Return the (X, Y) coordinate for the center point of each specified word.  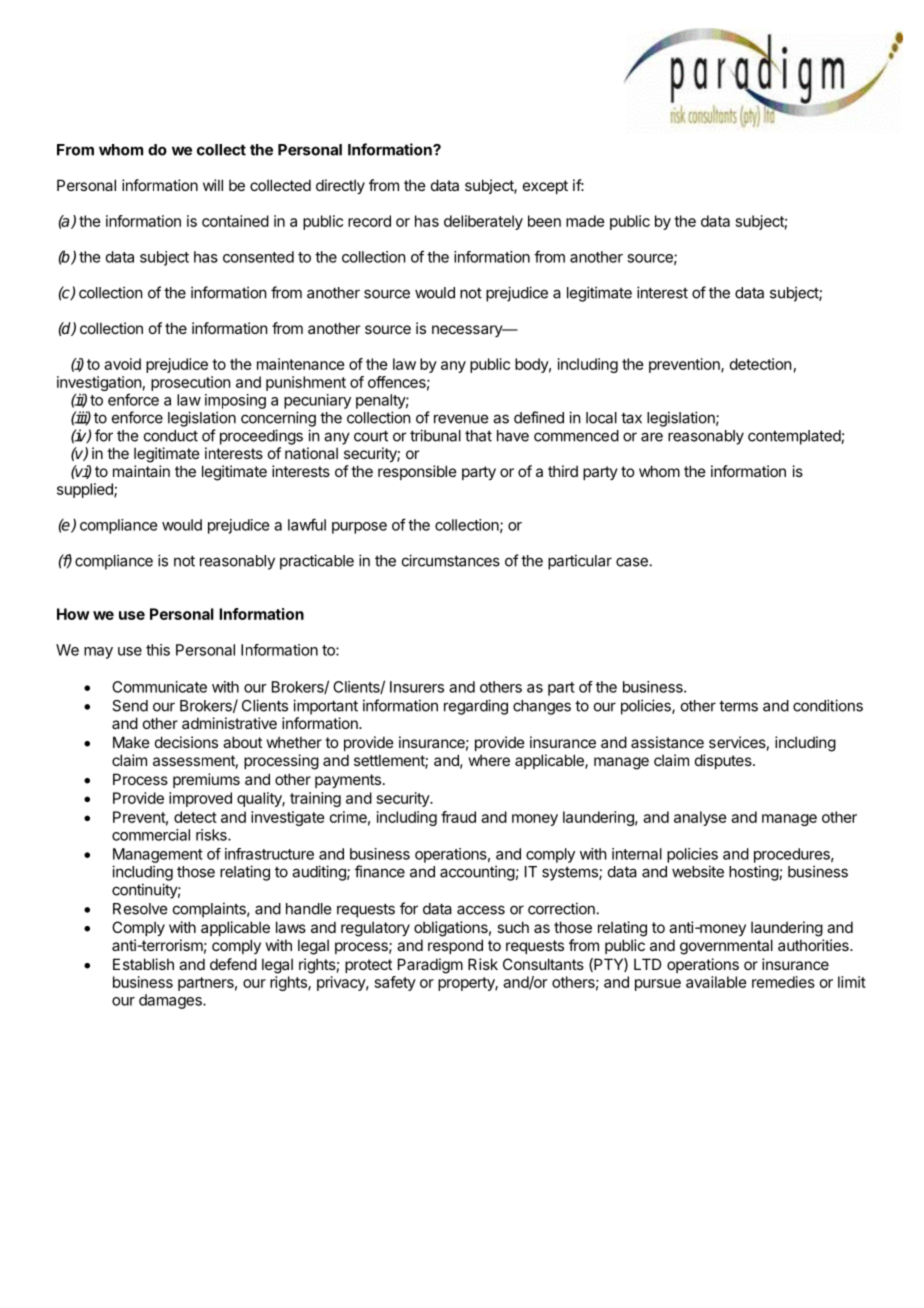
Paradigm (430, 966)
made (585, 221)
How (73, 614)
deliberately (483, 222)
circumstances (451, 560)
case (632, 562)
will (213, 185)
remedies (783, 982)
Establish (143, 964)
